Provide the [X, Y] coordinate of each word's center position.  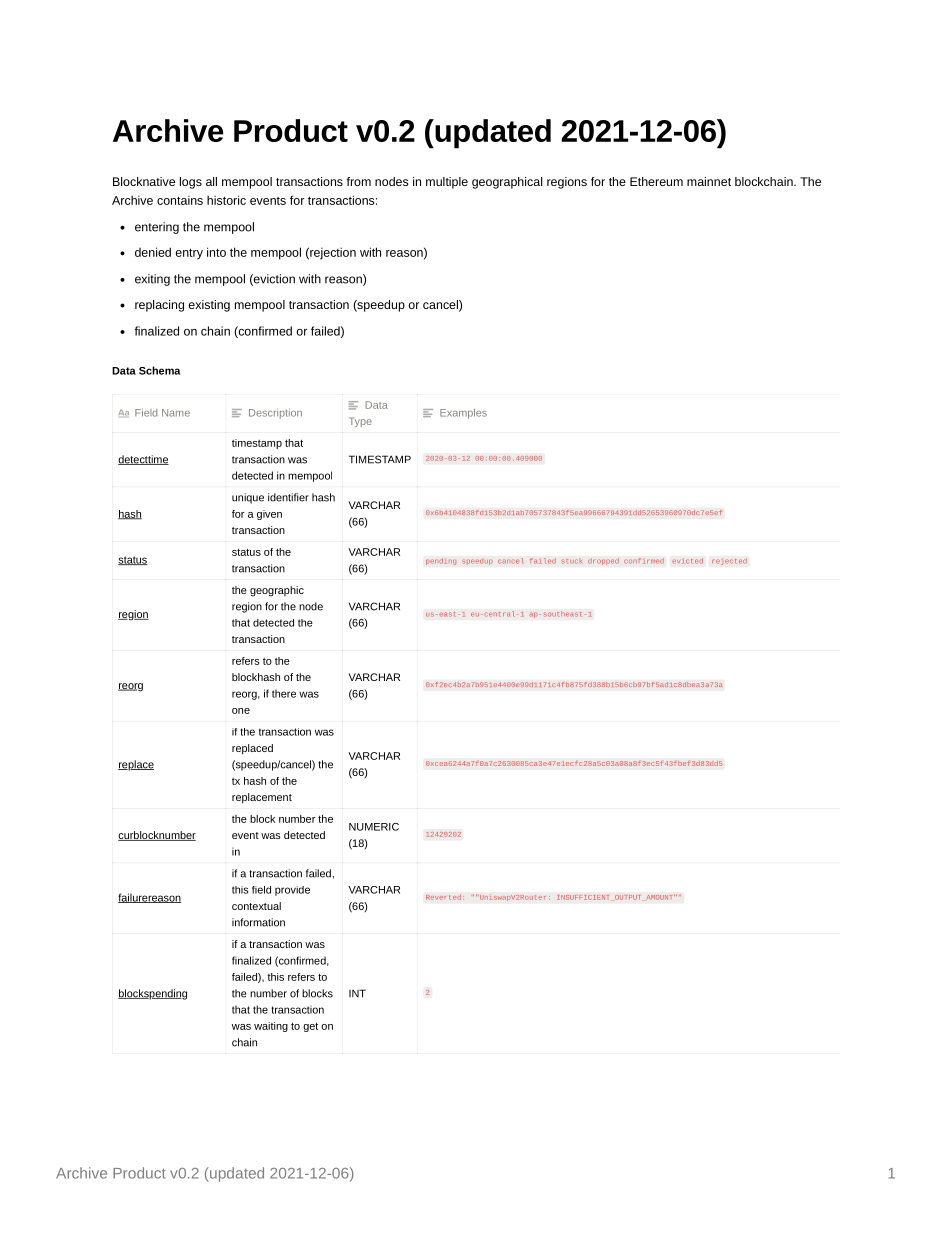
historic [226, 200]
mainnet [709, 181]
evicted [687, 561]
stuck [571, 561]
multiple [447, 183]
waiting [271, 1027]
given [269, 515]
